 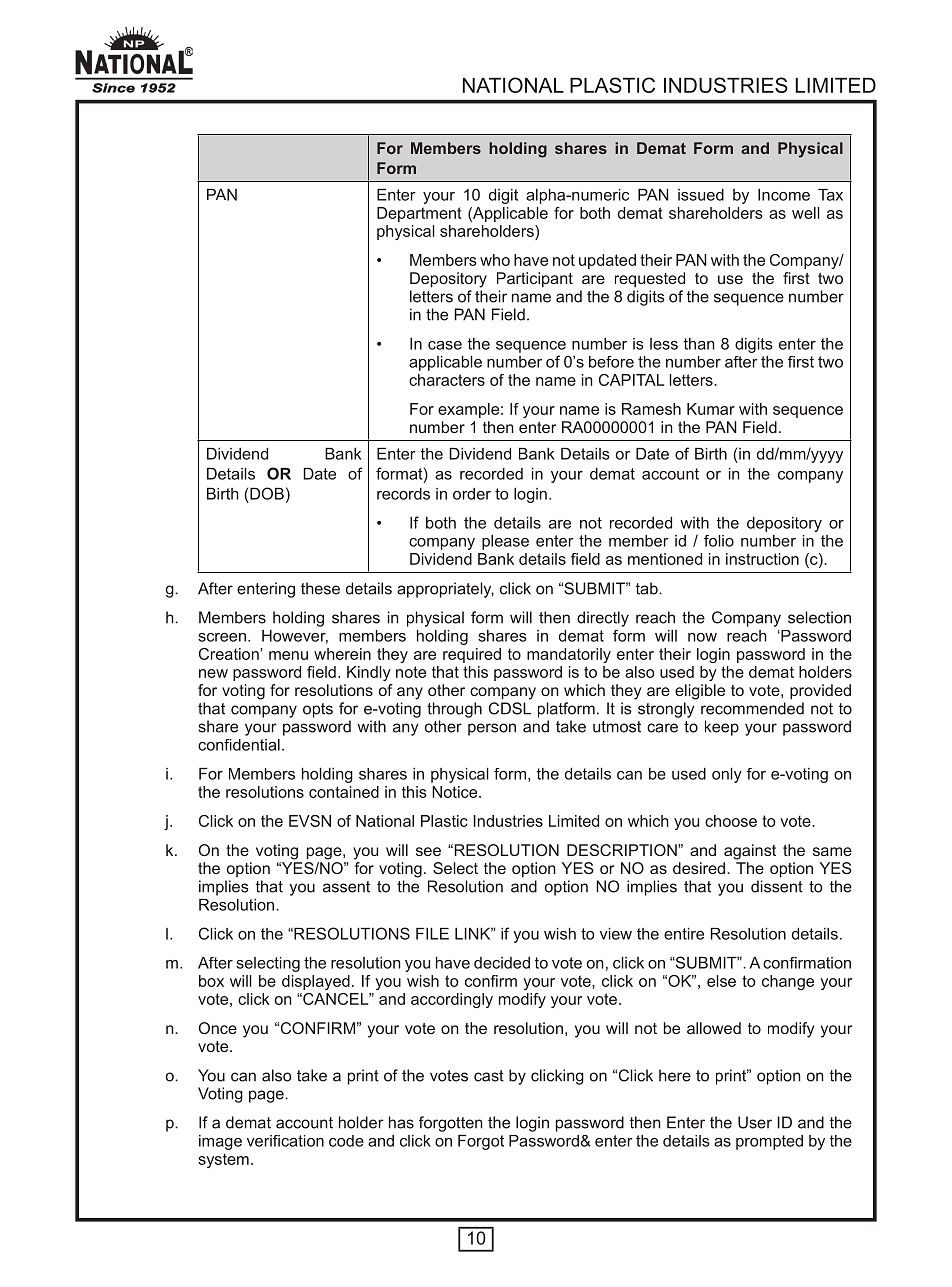 What do you see at coordinates (288, 655) in the image?
I see `menu` at bounding box center [288, 655].
